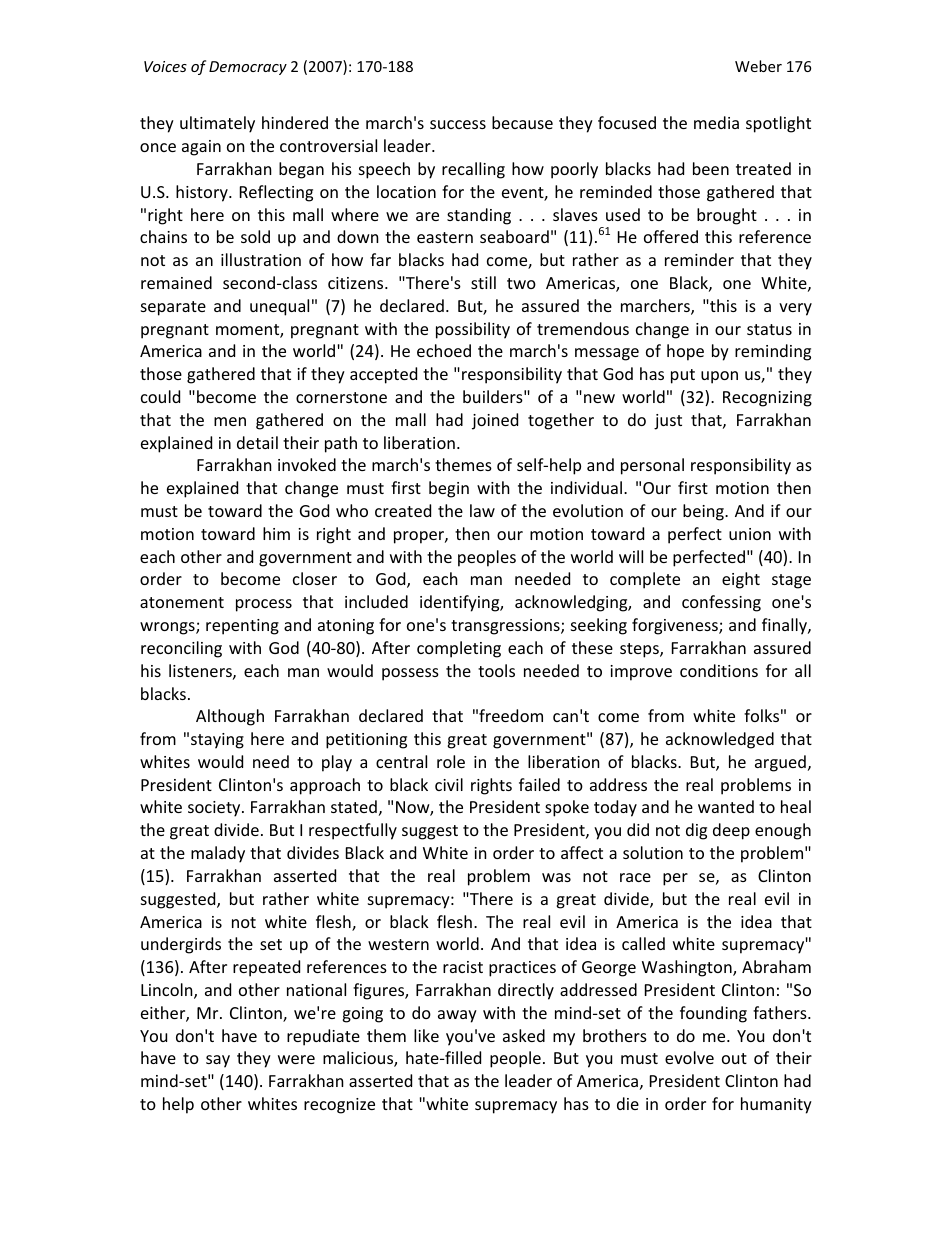 Image resolution: width=952 pixels, height=1233 pixels. What do you see at coordinates (721, 603) in the screenshot?
I see `confessing` at bounding box center [721, 603].
